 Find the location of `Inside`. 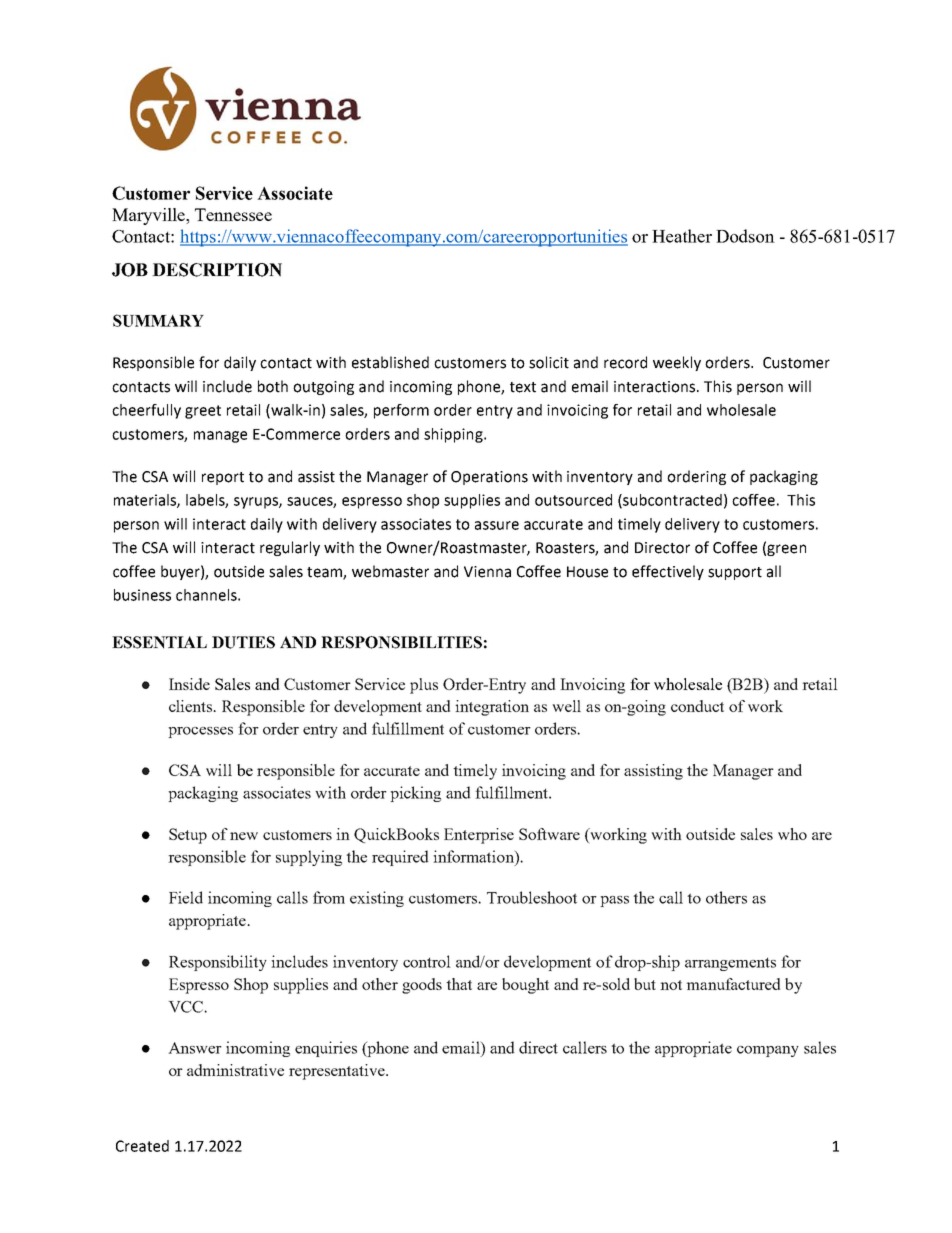

Inside is located at coordinates (189, 684).
